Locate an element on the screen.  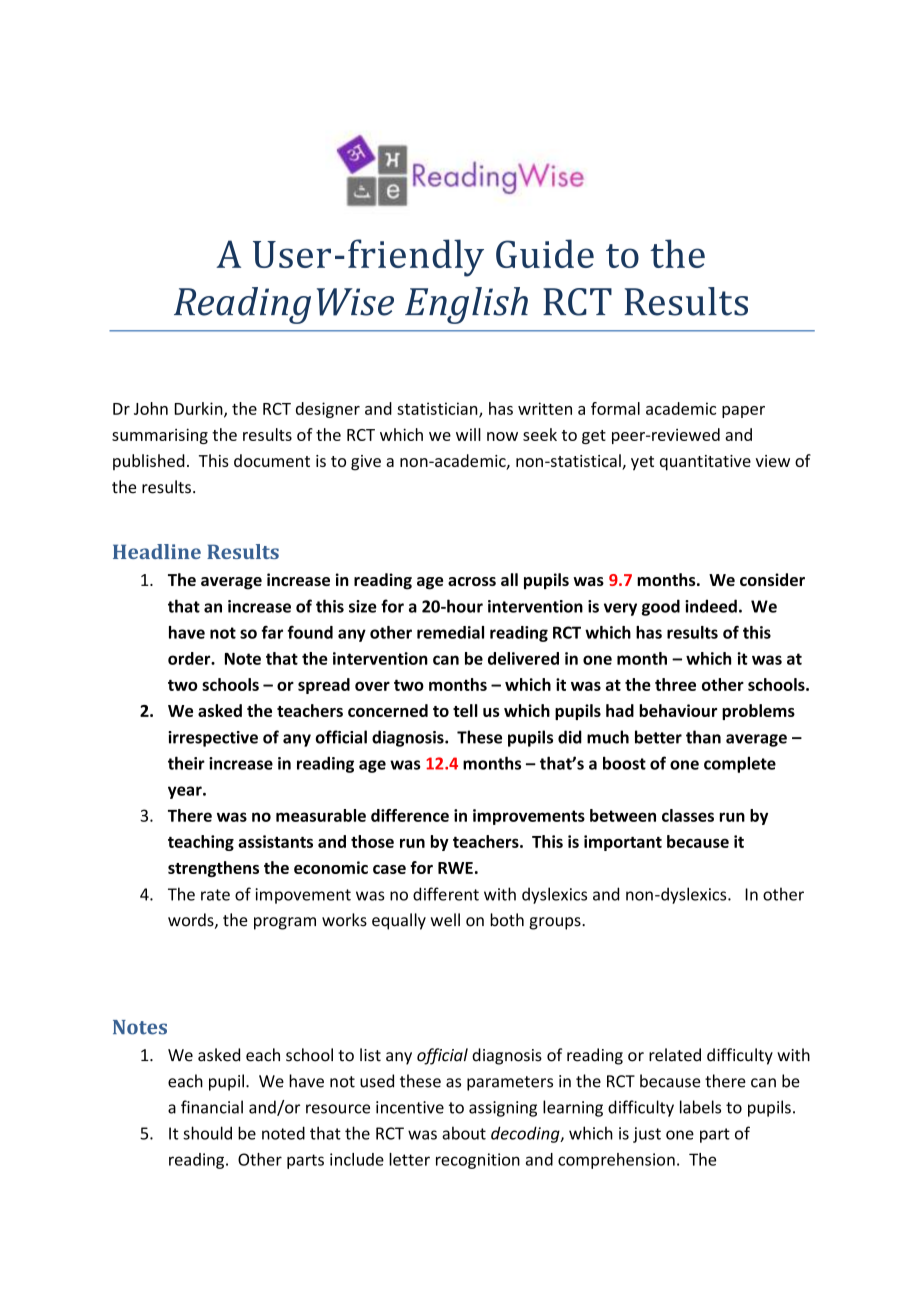
about is located at coordinates (464, 1133).
